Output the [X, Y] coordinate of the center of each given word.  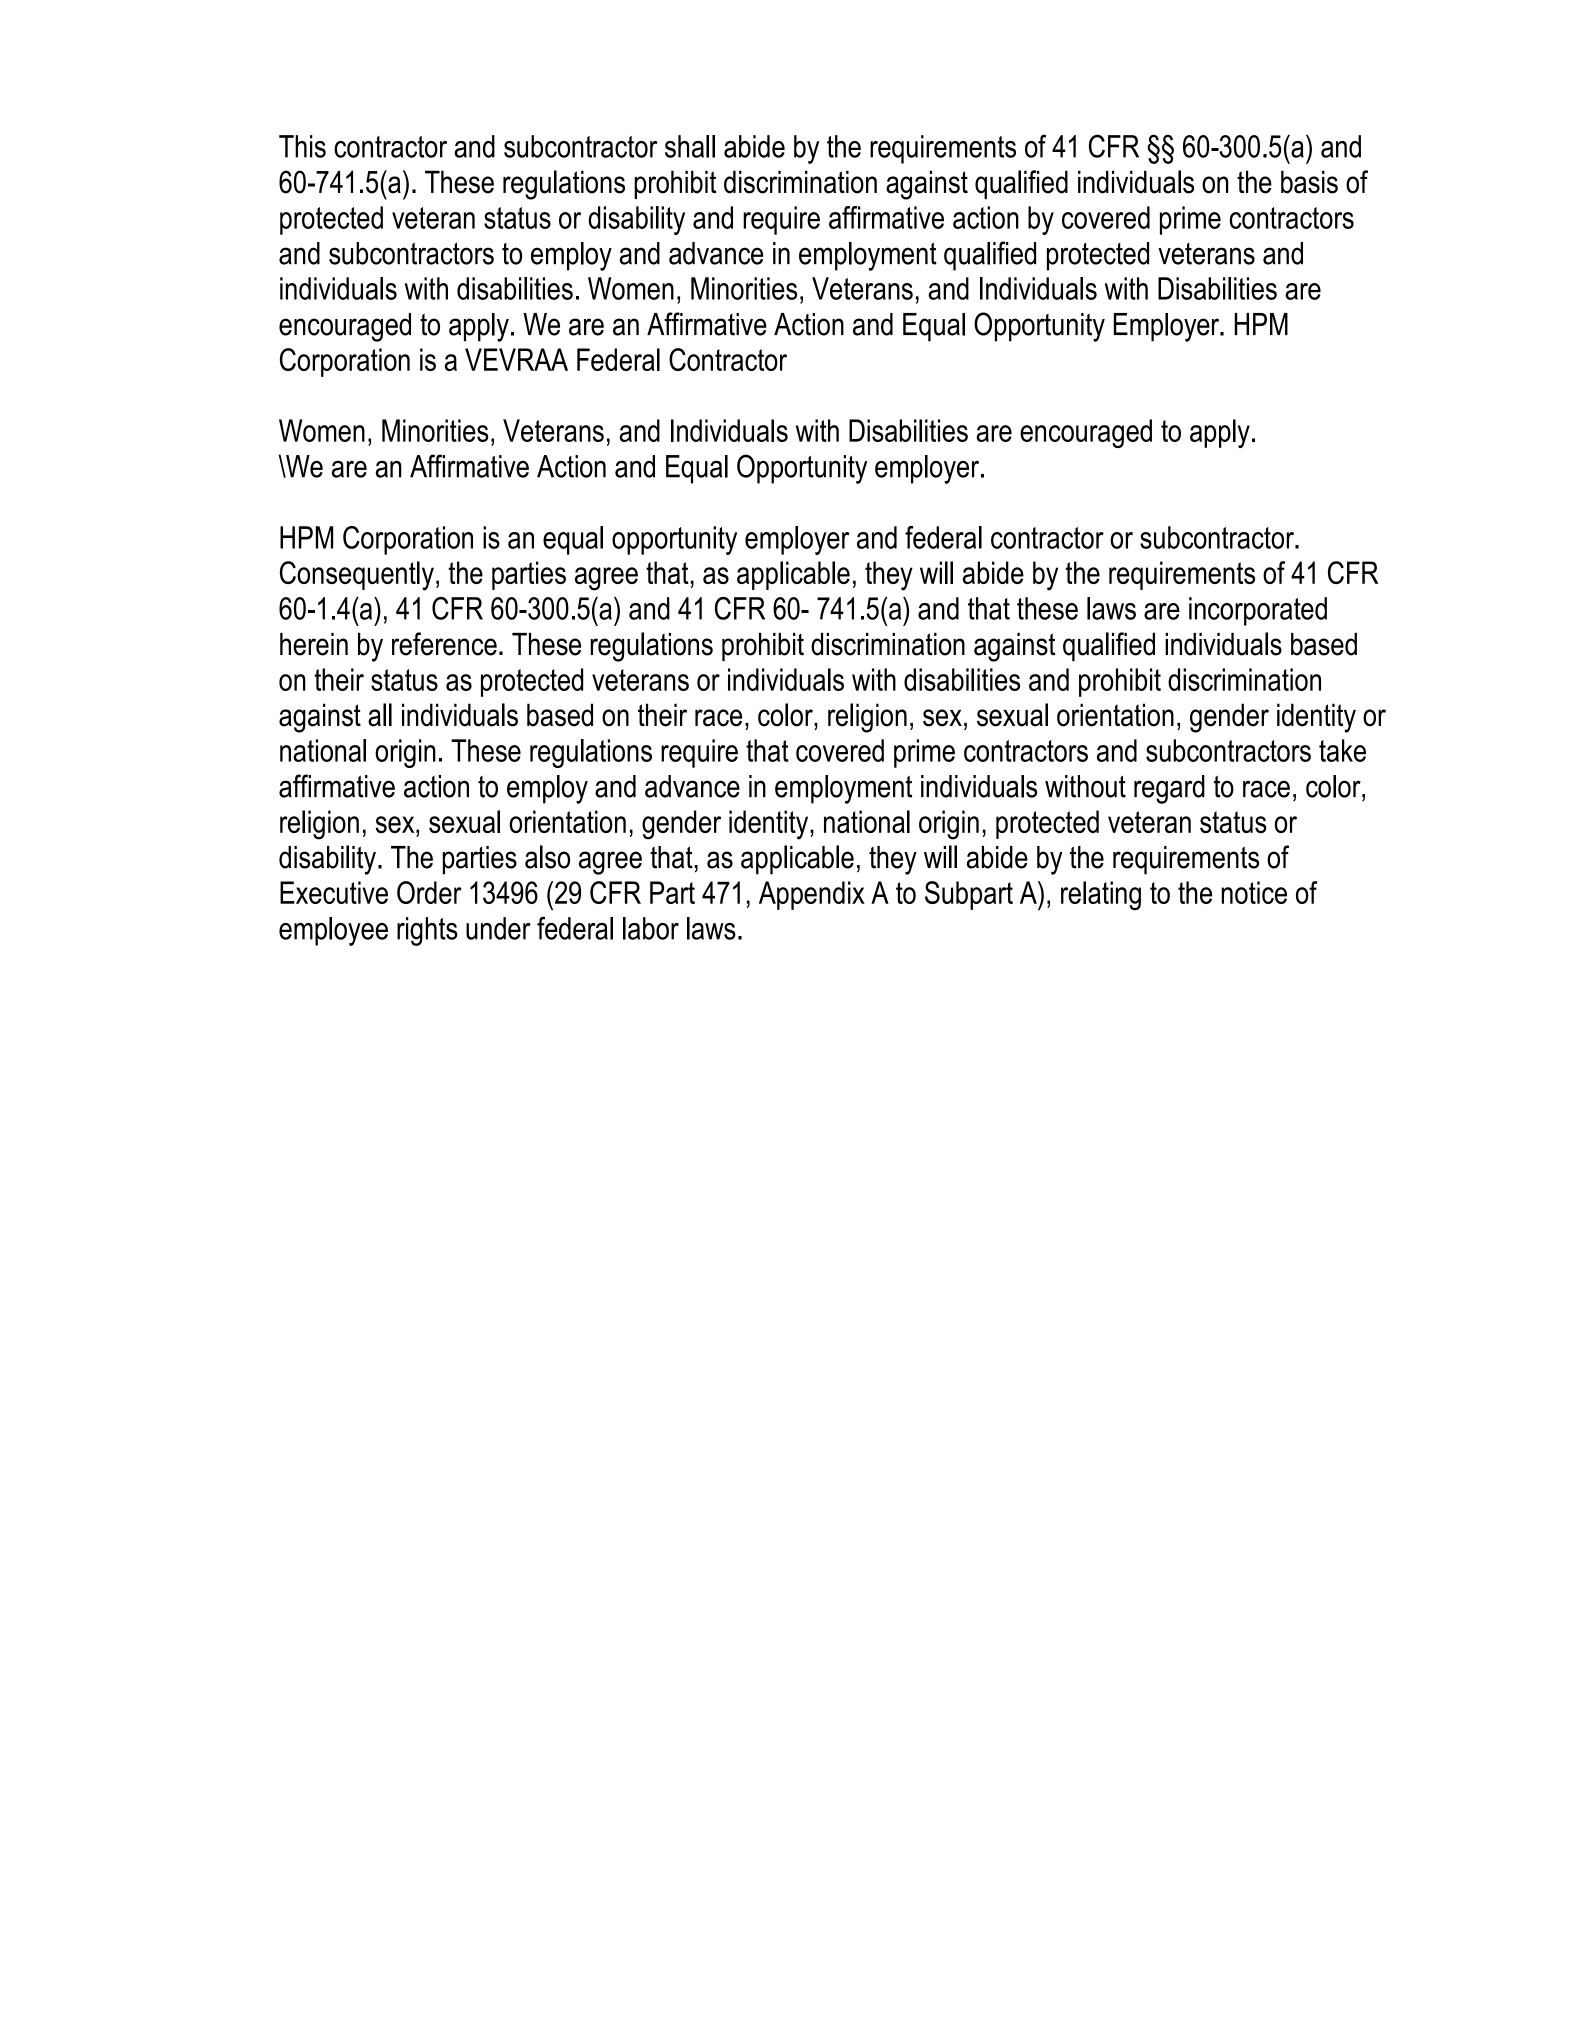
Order [429, 892]
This [302, 146]
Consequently [357, 576]
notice [1254, 892]
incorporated [1258, 611]
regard [1169, 789]
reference [444, 644]
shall [690, 146]
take [1342, 750]
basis [1309, 182]
